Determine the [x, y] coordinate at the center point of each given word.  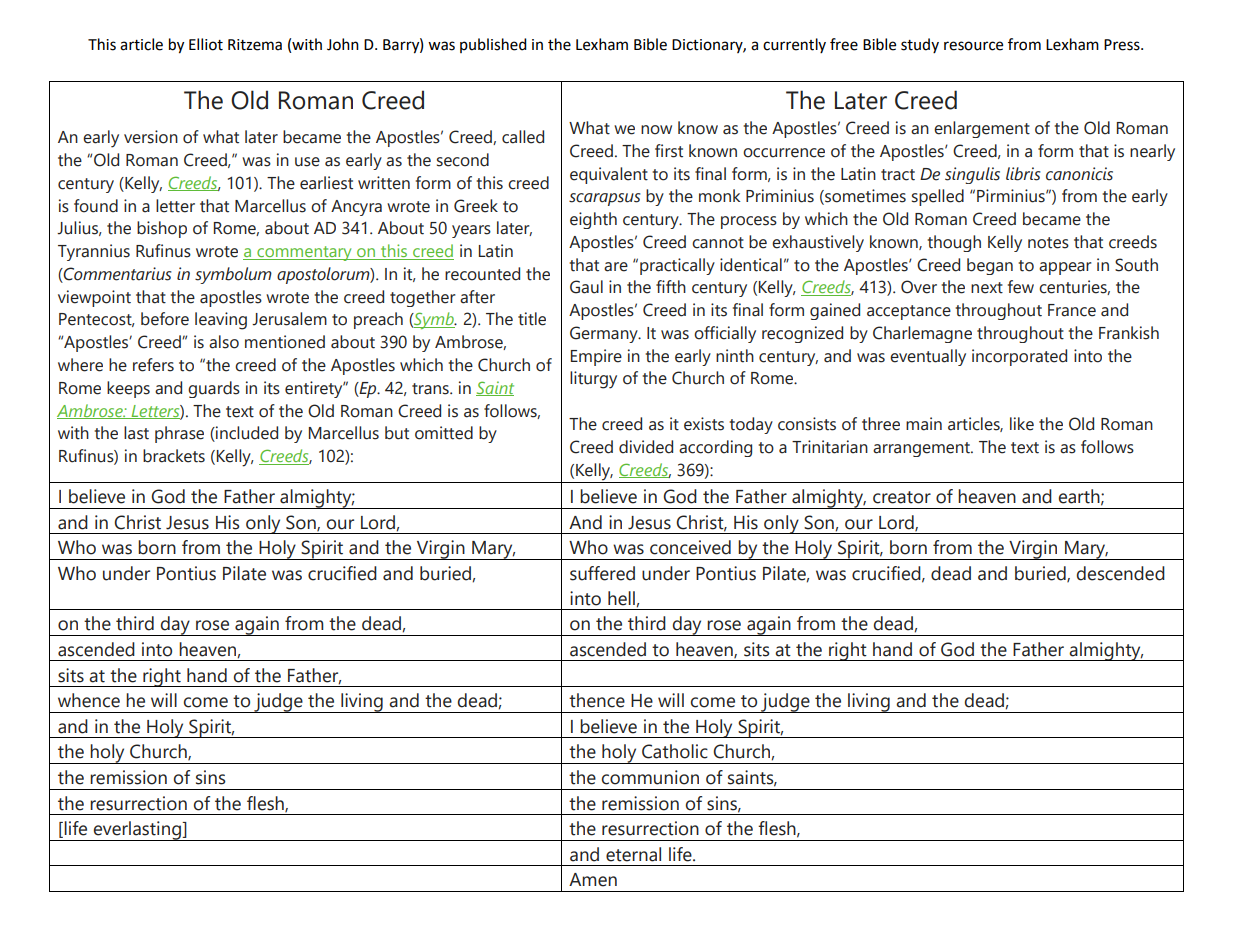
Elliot [206, 44]
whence [89, 700]
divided [646, 447]
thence [597, 700]
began [990, 266]
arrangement [922, 449]
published [493, 45]
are [616, 267]
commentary [304, 253]
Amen [593, 880]
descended [1121, 573]
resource [973, 46]
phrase [179, 434]
